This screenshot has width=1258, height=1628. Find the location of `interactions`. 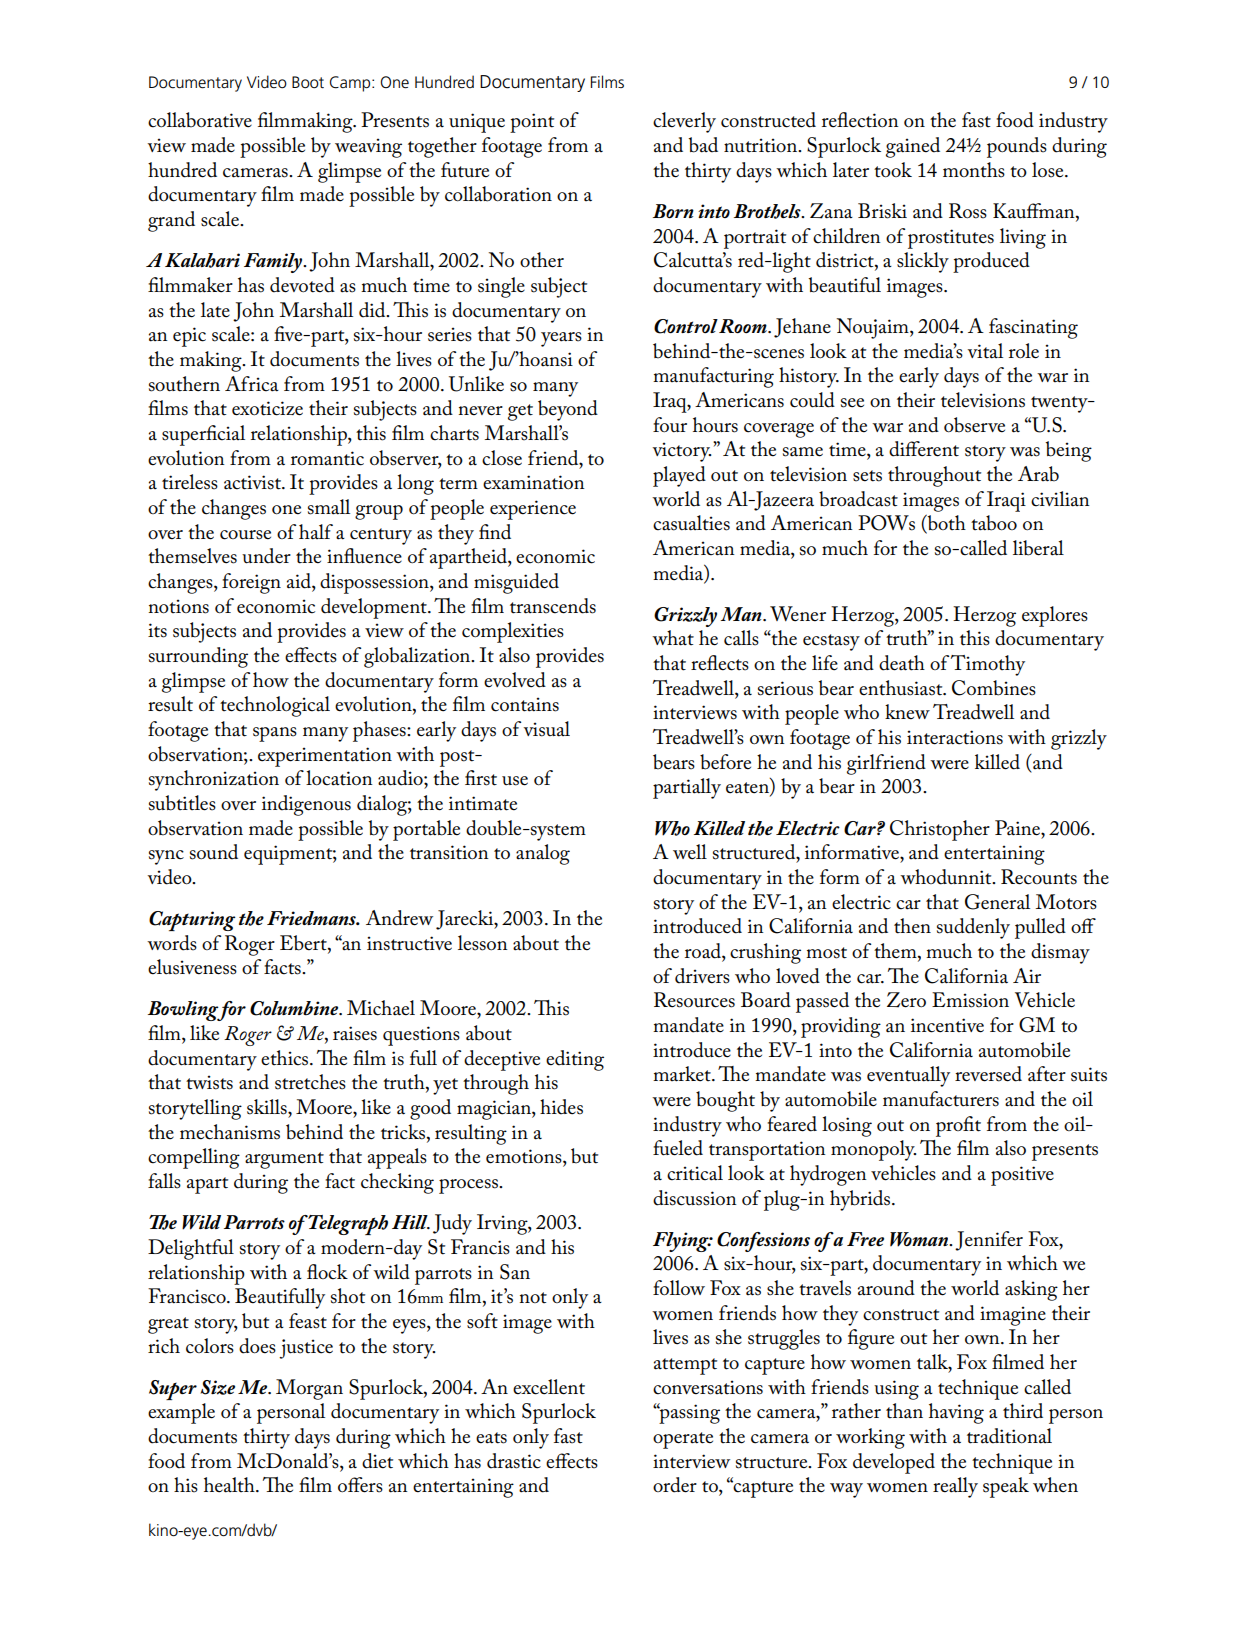

interactions is located at coordinates (955, 737).
